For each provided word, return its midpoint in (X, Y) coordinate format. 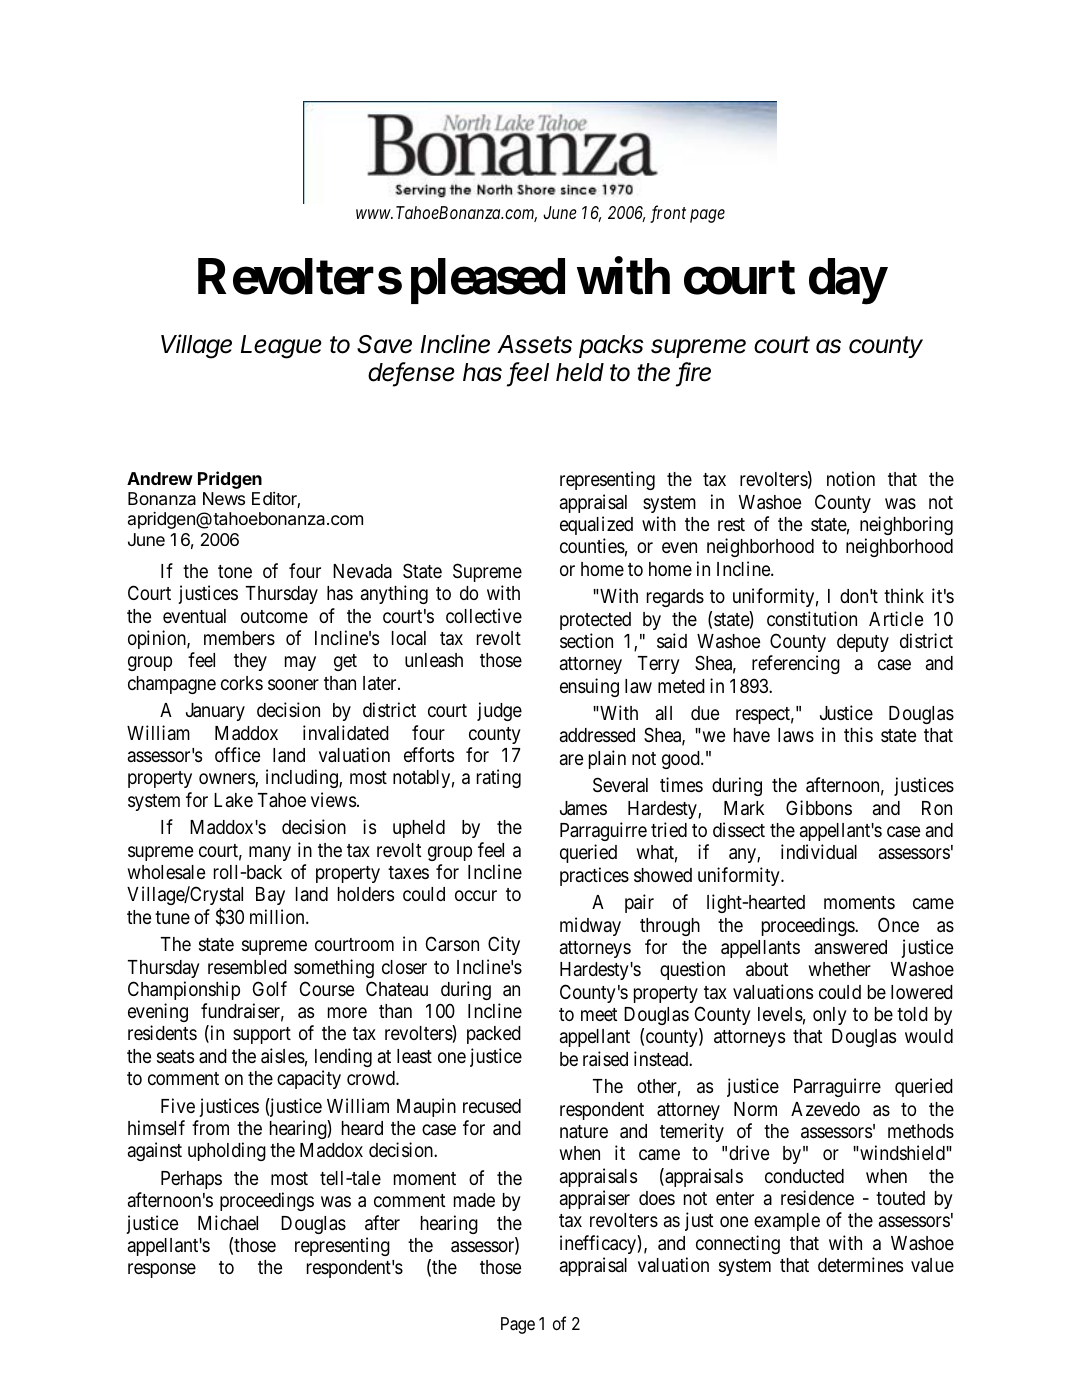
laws (796, 735)
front (668, 214)
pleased (488, 281)
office (237, 754)
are (571, 759)
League (281, 347)
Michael (228, 1222)
